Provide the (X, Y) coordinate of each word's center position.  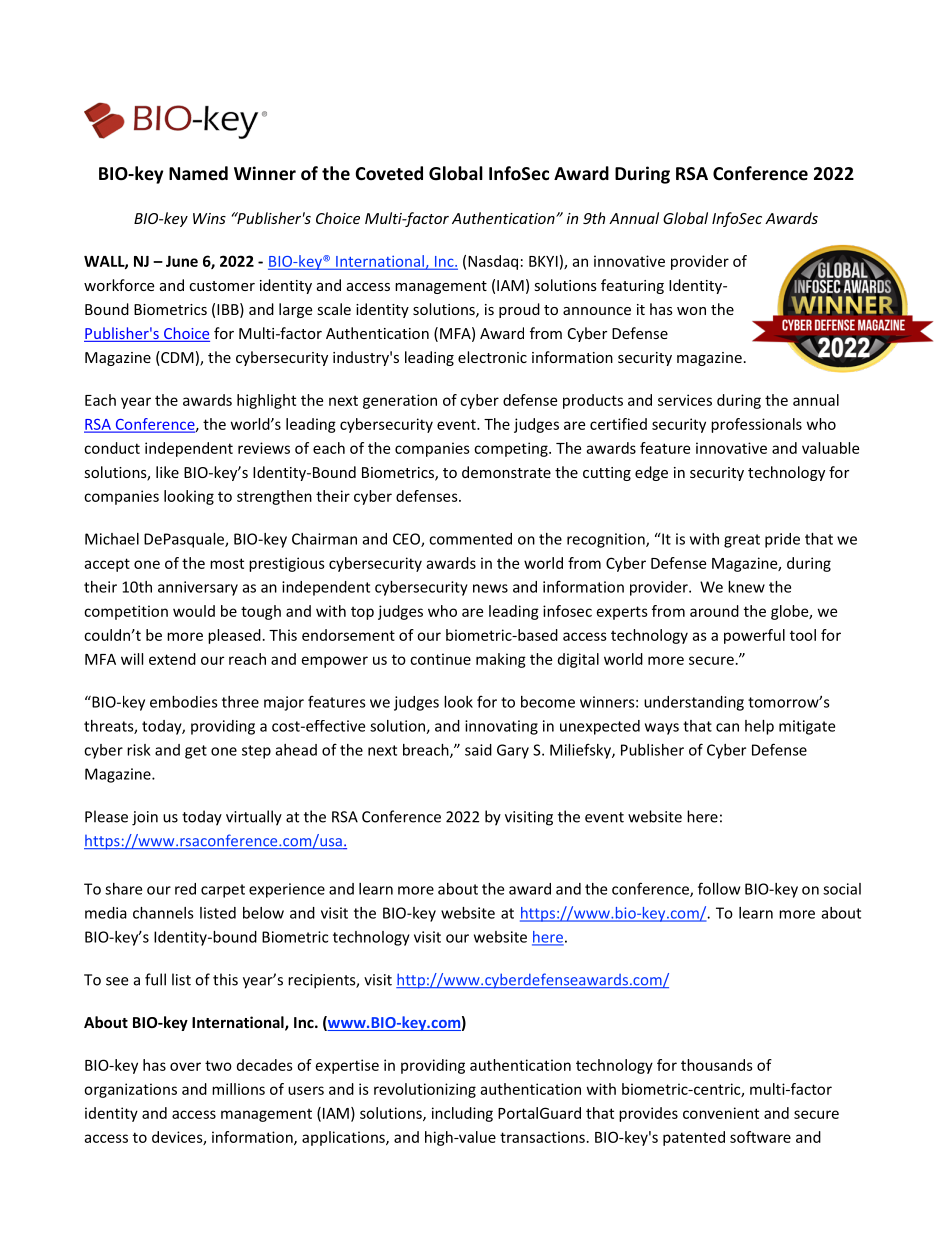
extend (172, 659)
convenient (721, 1113)
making (501, 660)
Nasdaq (493, 262)
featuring (632, 286)
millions (238, 1089)
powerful (754, 636)
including (462, 1114)
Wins (209, 218)
